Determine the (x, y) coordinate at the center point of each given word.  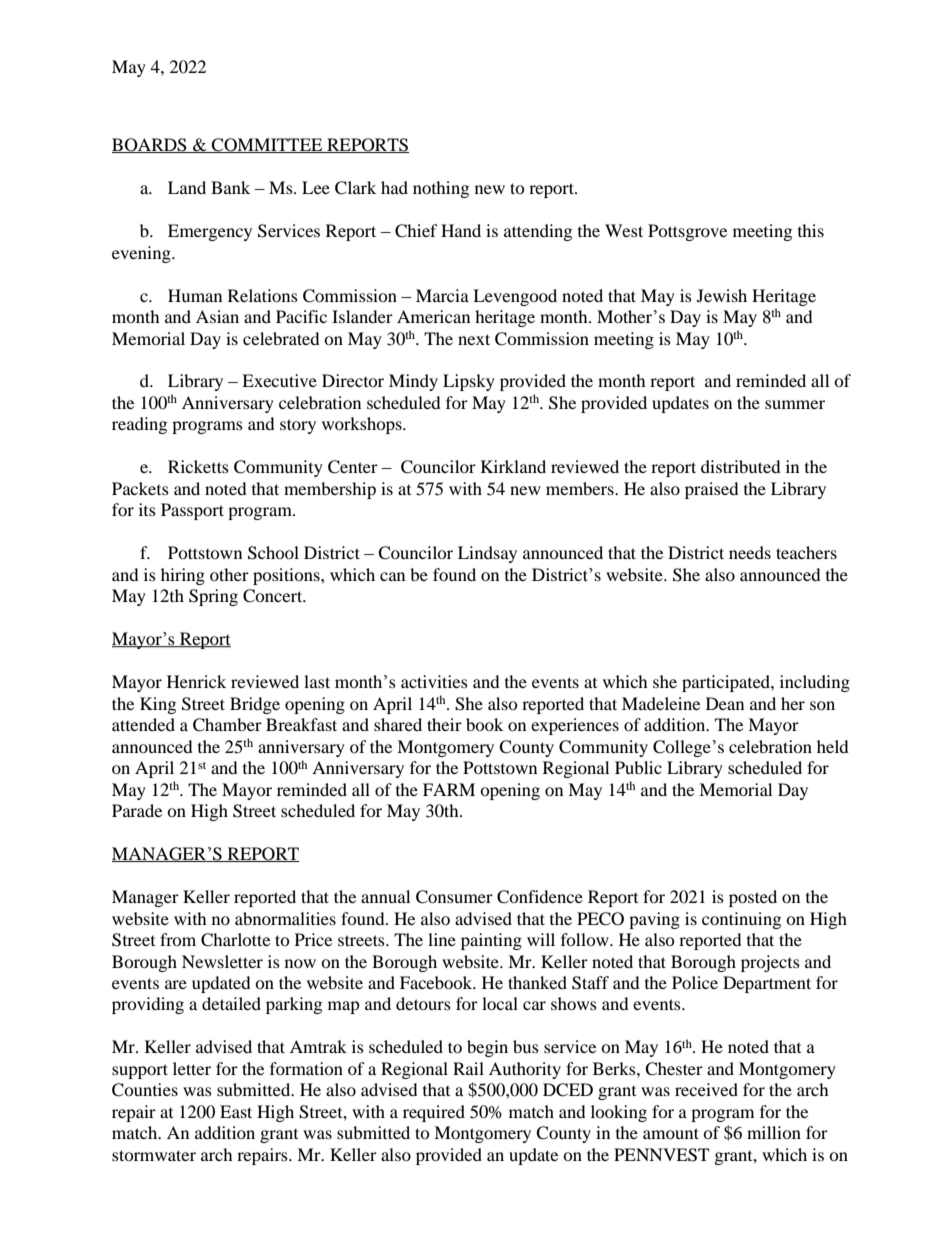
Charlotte (235, 940)
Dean (725, 703)
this (811, 230)
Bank (230, 187)
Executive (279, 380)
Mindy (413, 382)
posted (753, 898)
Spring (213, 597)
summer (795, 404)
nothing (441, 189)
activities (434, 681)
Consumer (454, 897)
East (236, 1111)
